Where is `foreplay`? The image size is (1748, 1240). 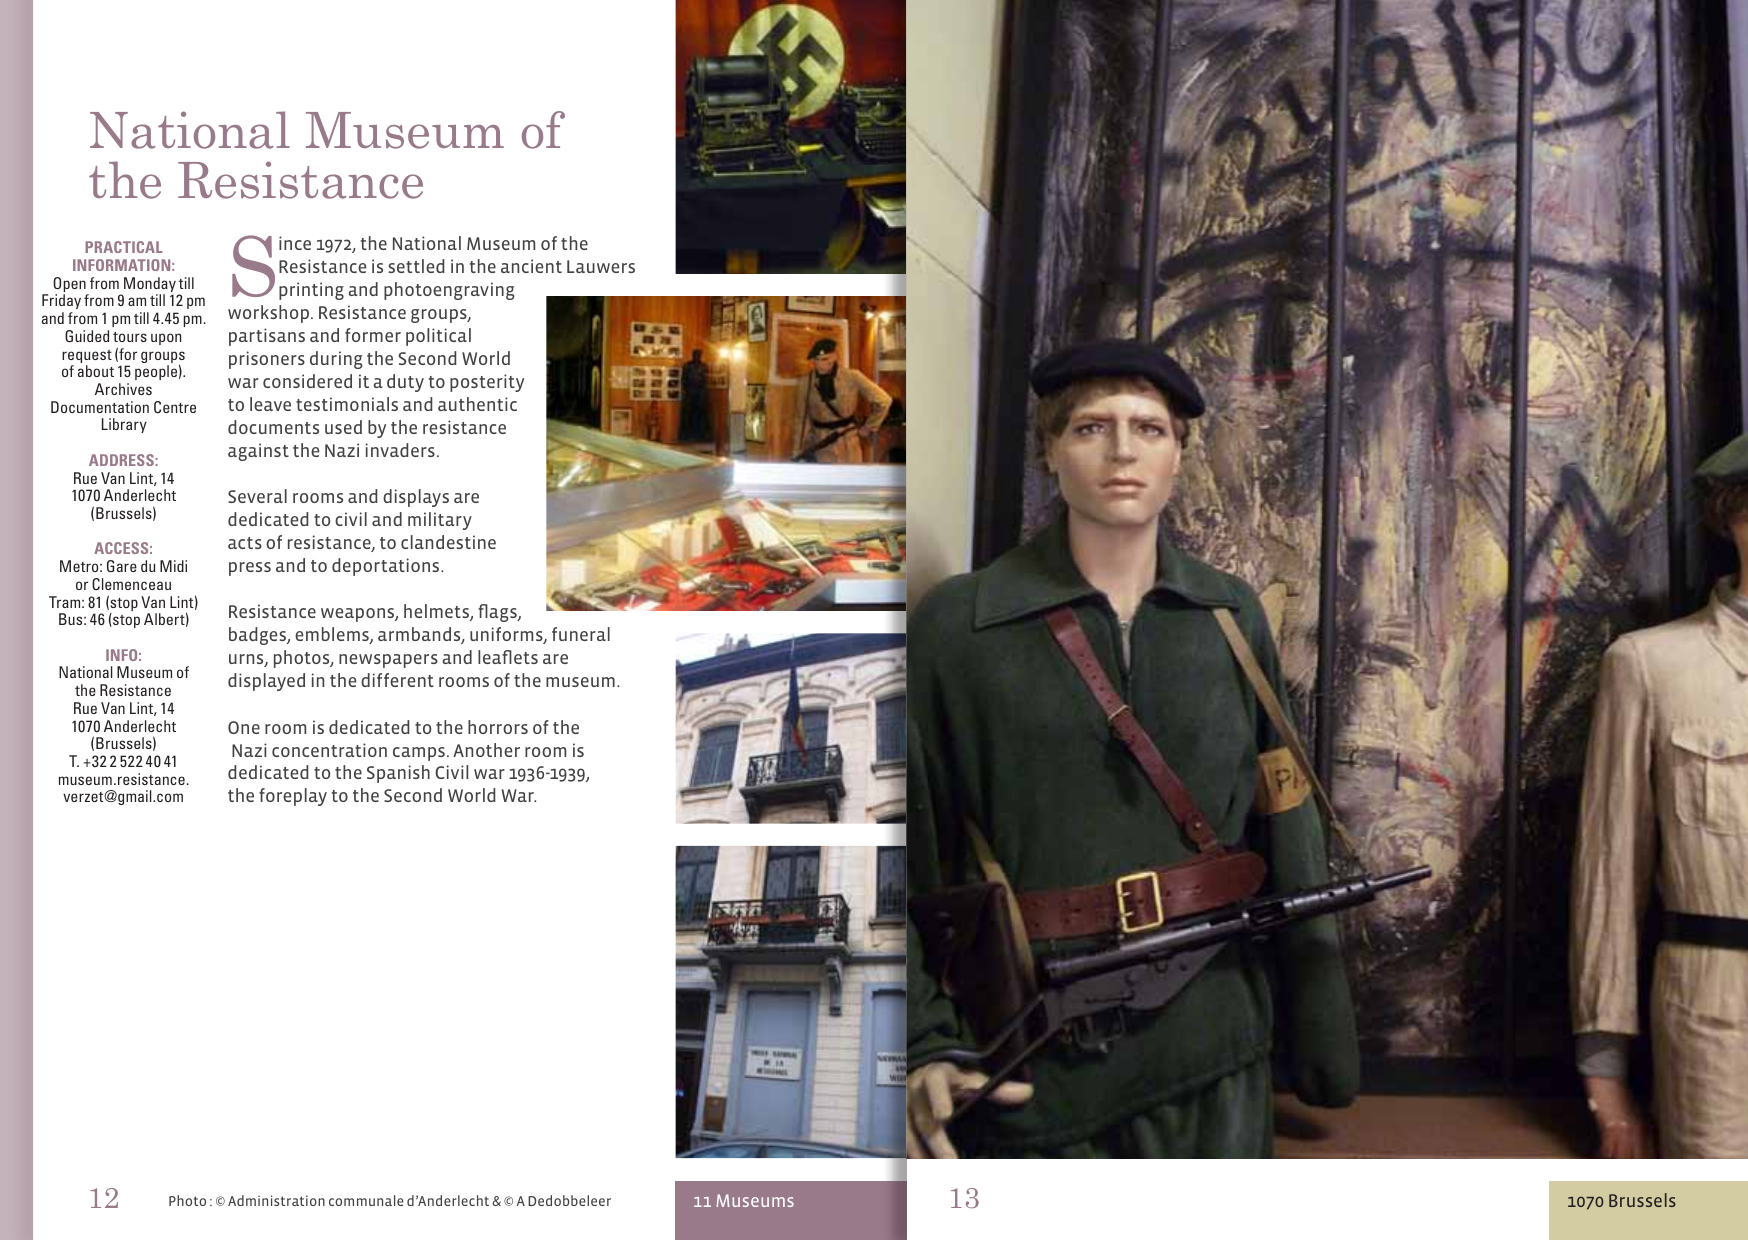 foreplay is located at coordinates (293, 797).
